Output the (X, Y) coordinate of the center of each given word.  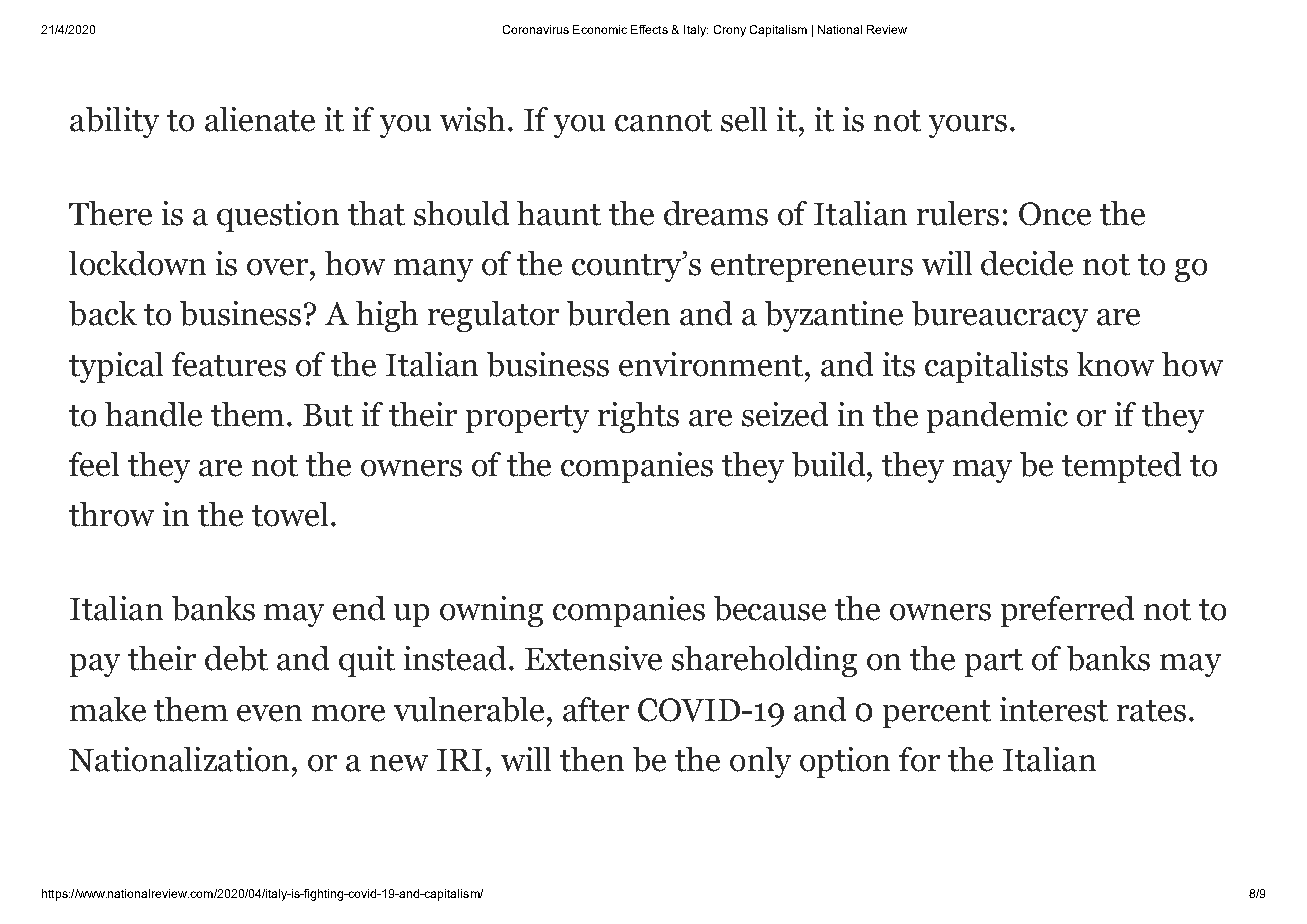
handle (153, 414)
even (269, 713)
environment (711, 364)
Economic (600, 29)
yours (968, 126)
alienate (260, 119)
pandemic (997, 417)
